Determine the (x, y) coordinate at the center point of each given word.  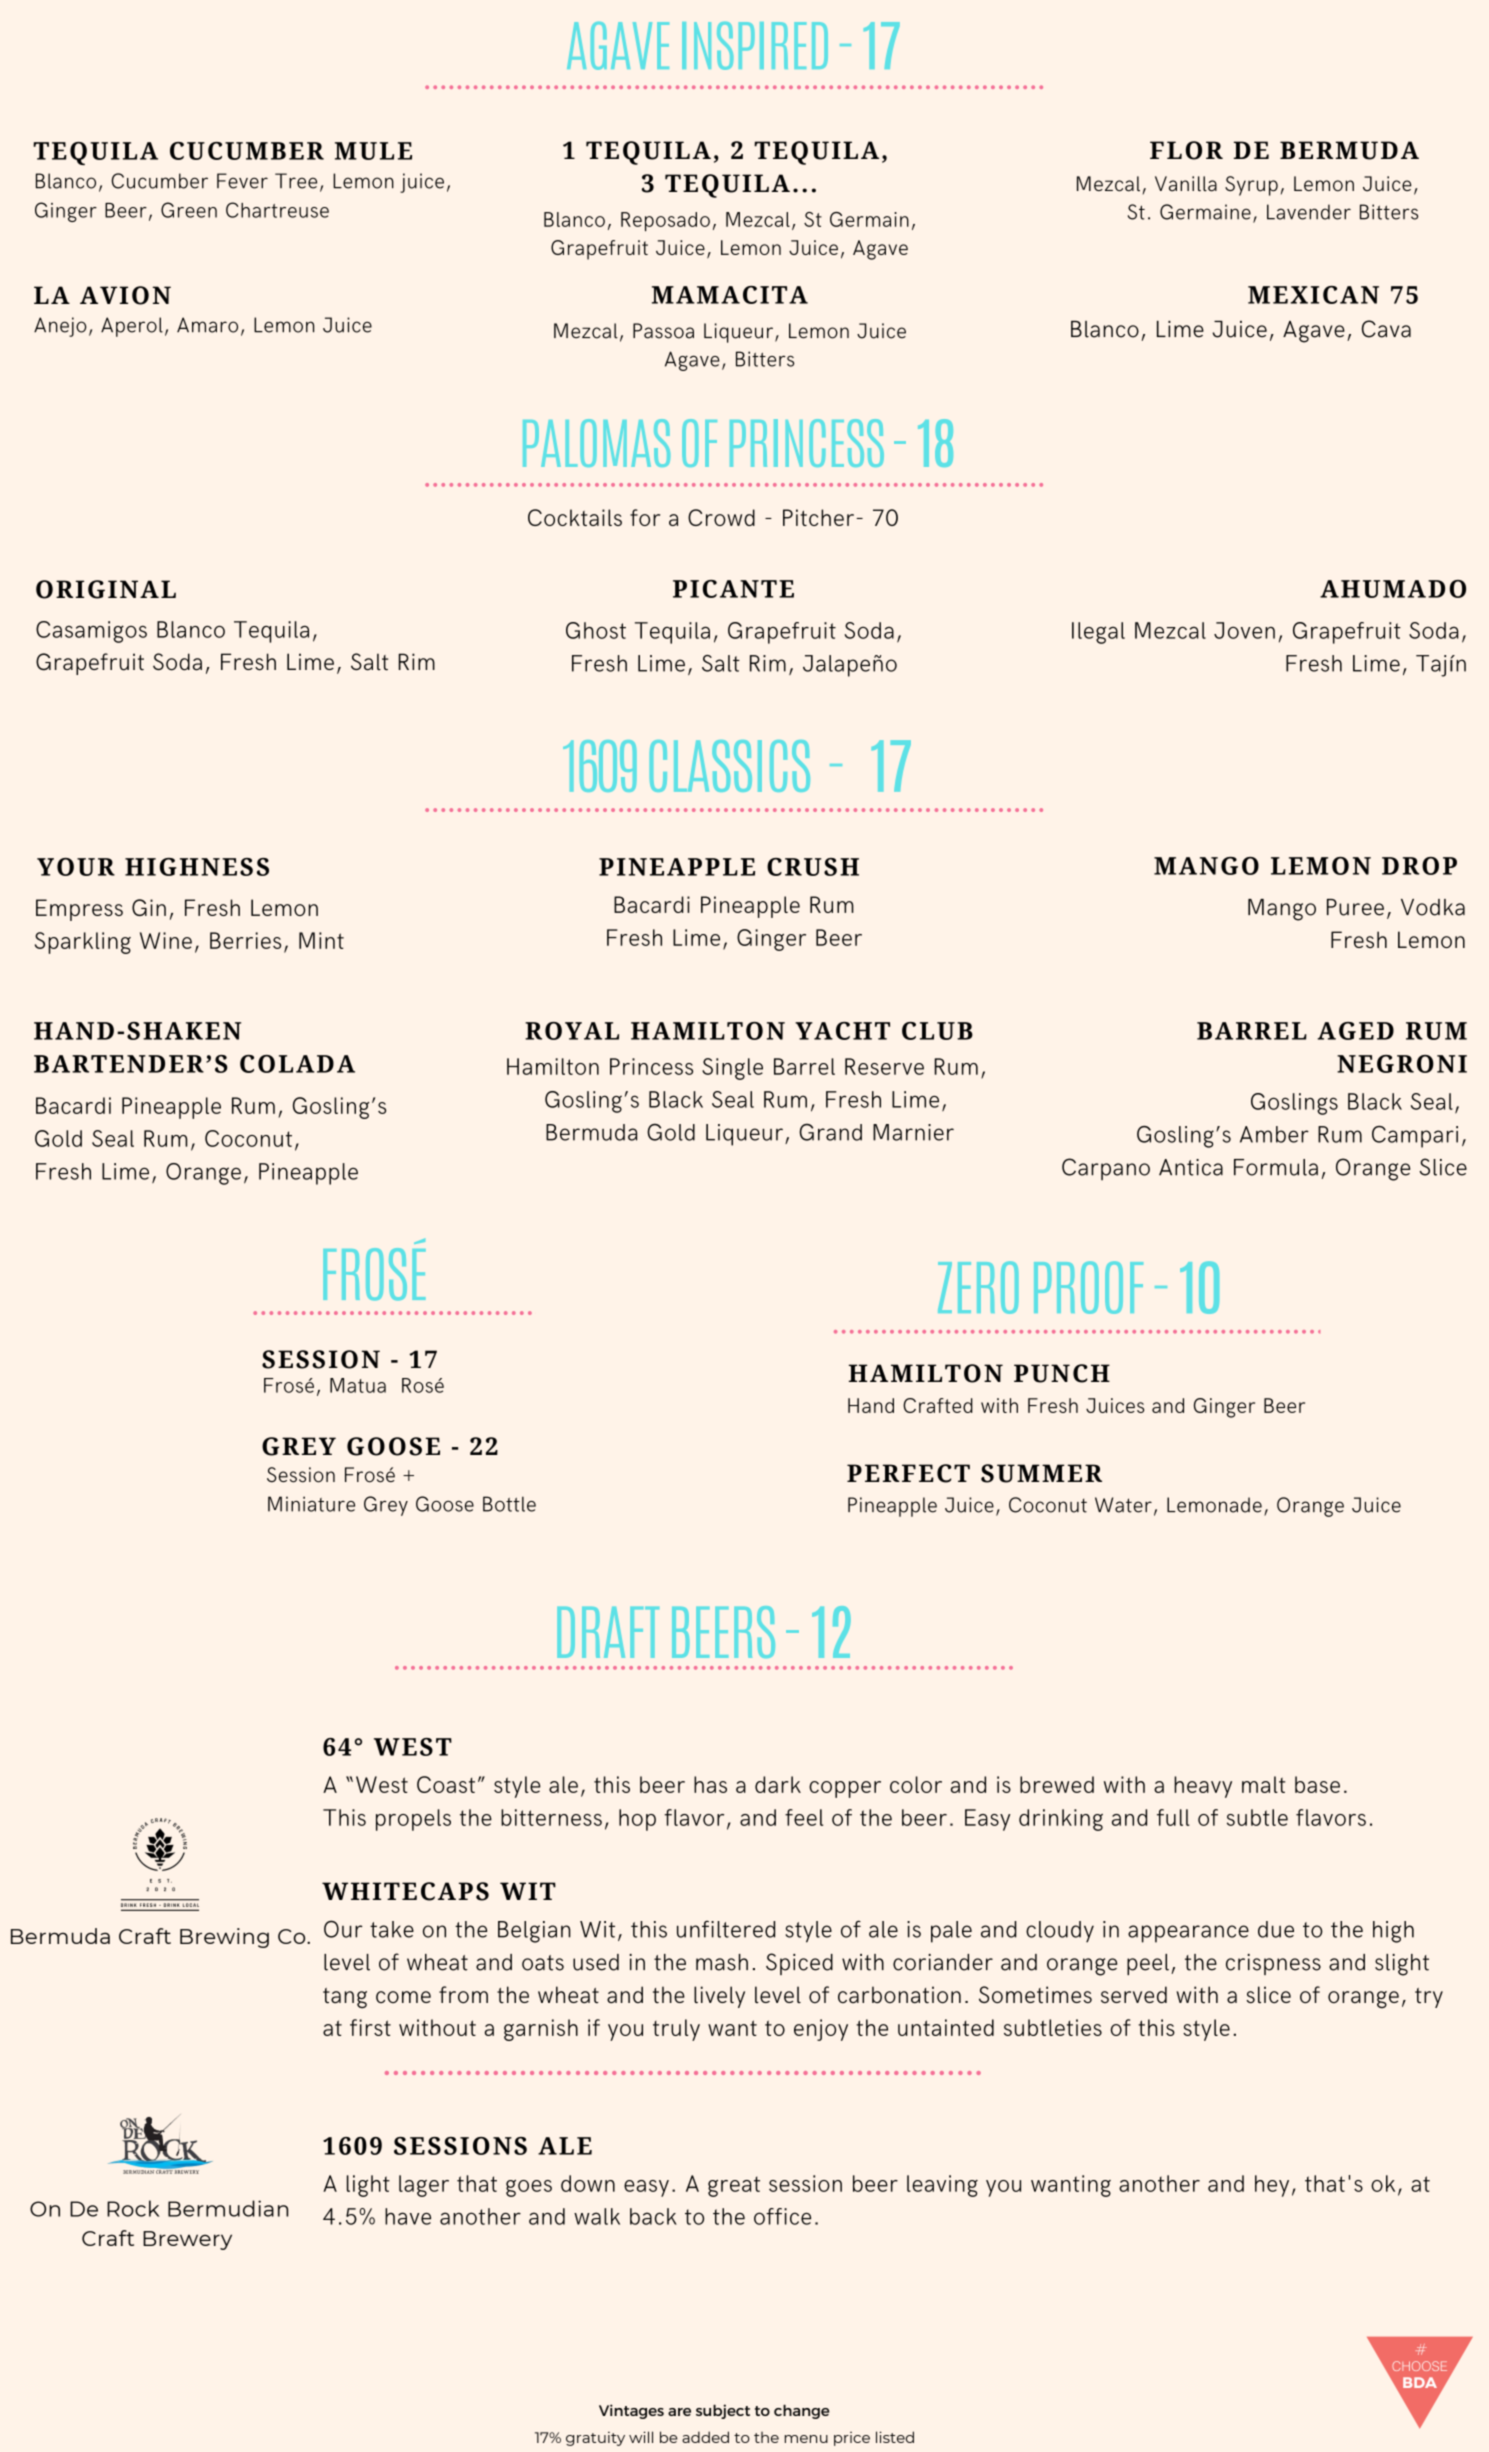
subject (723, 2411)
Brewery (187, 2240)
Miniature (311, 1504)
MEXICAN (1313, 295)
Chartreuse (277, 210)
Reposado (665, 222)
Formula (1276, 1167)
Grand (830, 1132)
